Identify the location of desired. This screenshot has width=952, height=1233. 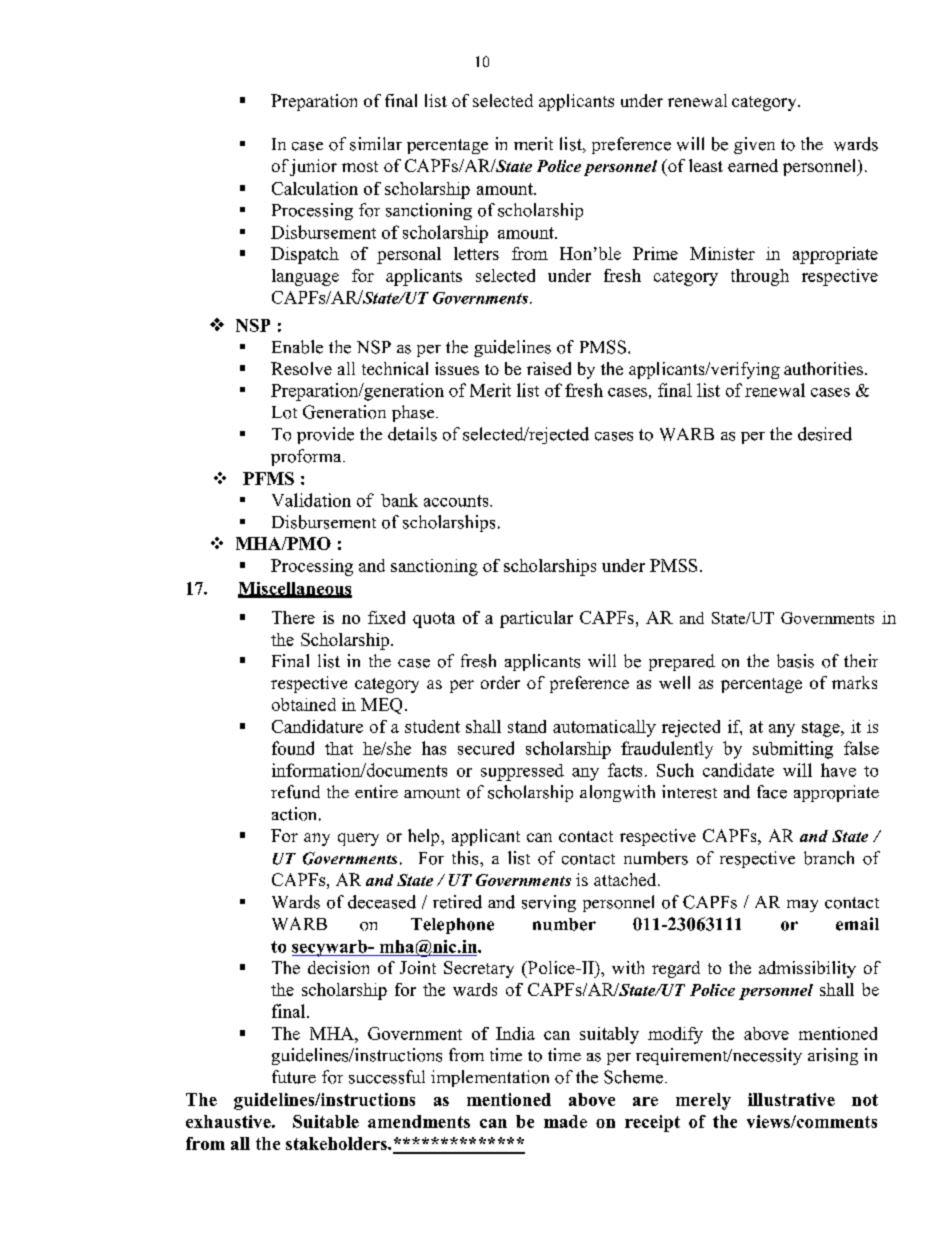
(825, 434).
